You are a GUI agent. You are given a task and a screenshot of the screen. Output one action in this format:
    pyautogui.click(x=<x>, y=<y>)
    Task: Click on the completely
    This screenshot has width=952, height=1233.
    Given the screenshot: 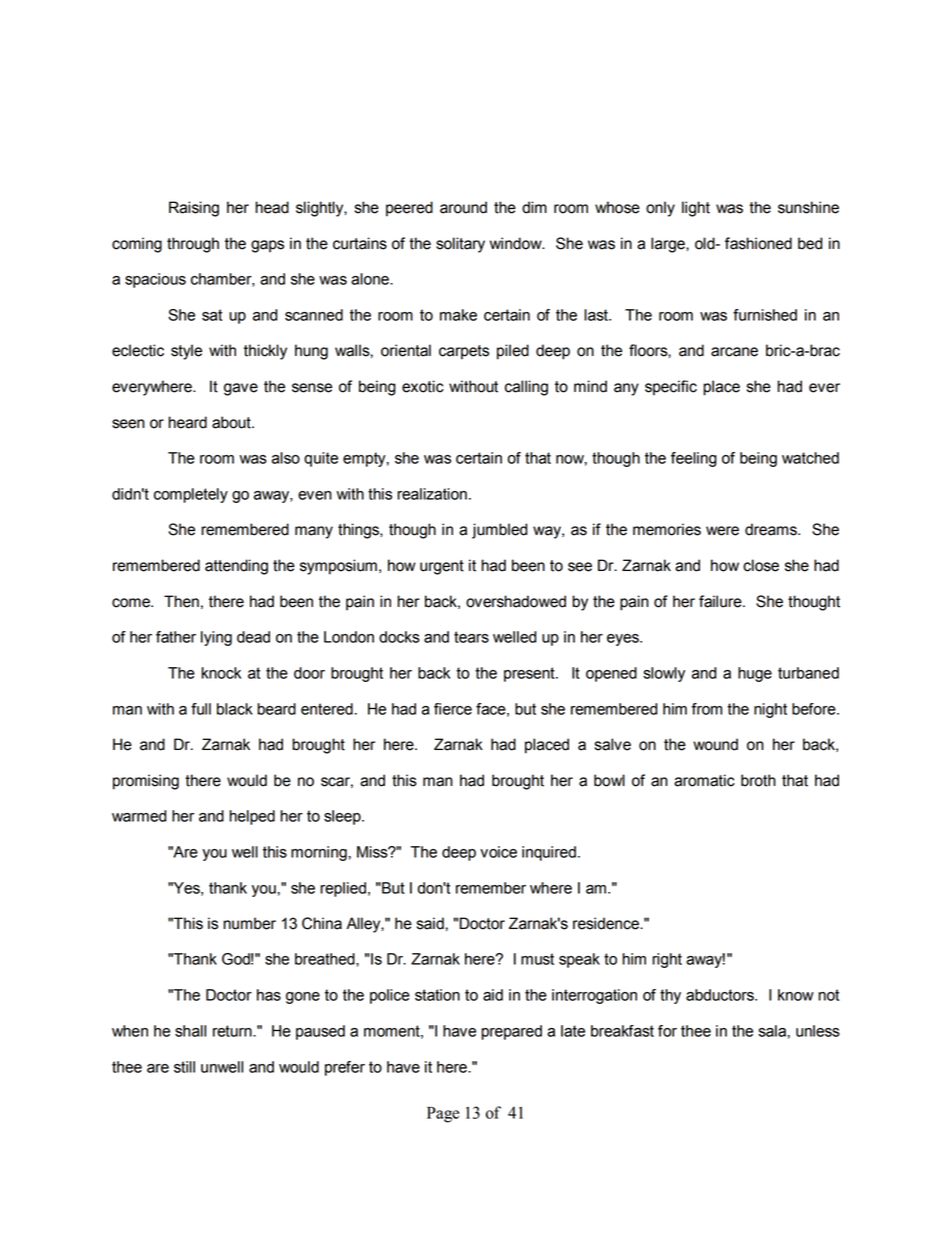 What is the action you would take?
    pyautogui.click(x=191, y=495)
